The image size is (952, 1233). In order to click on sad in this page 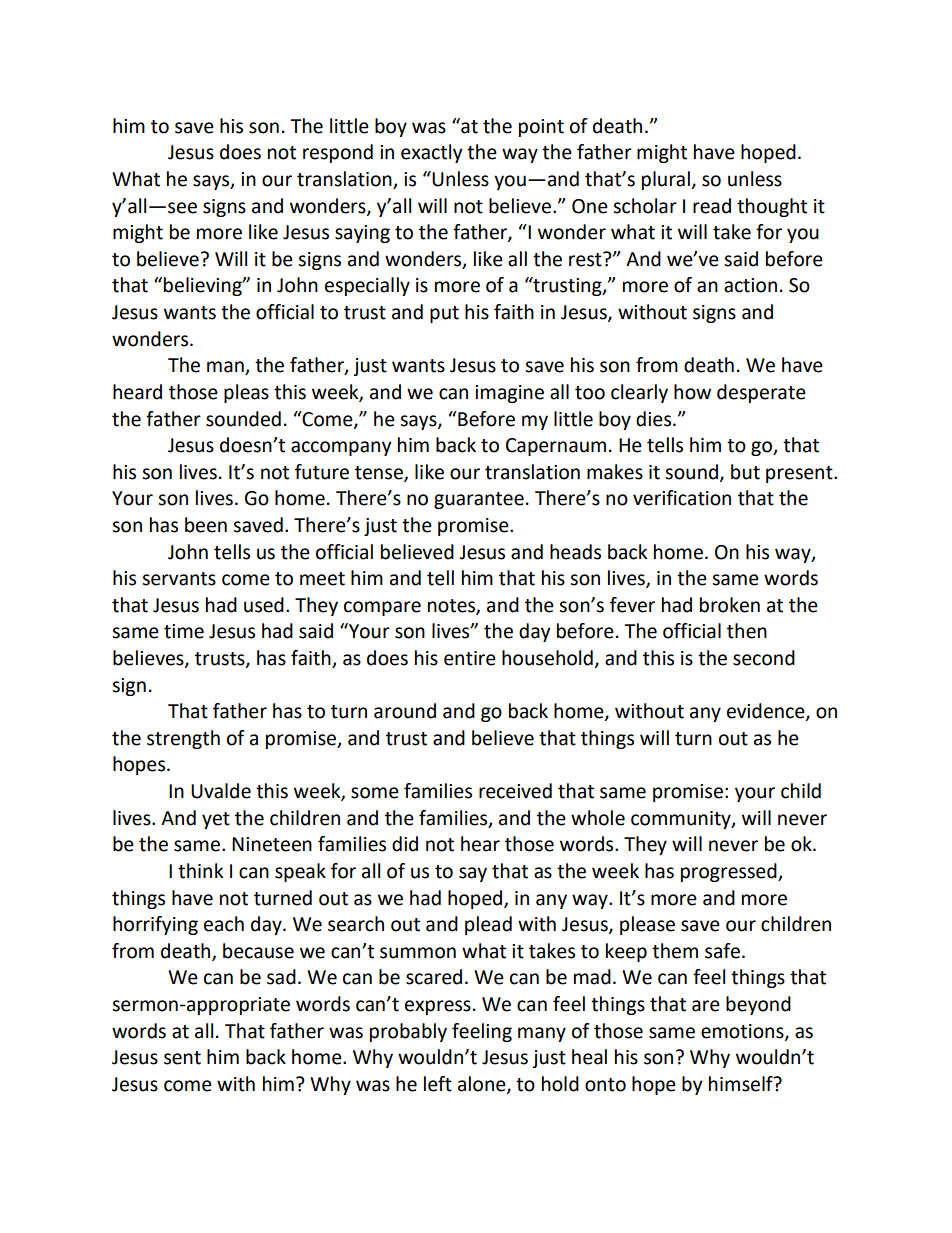, I will do `click(281, 977)`.
